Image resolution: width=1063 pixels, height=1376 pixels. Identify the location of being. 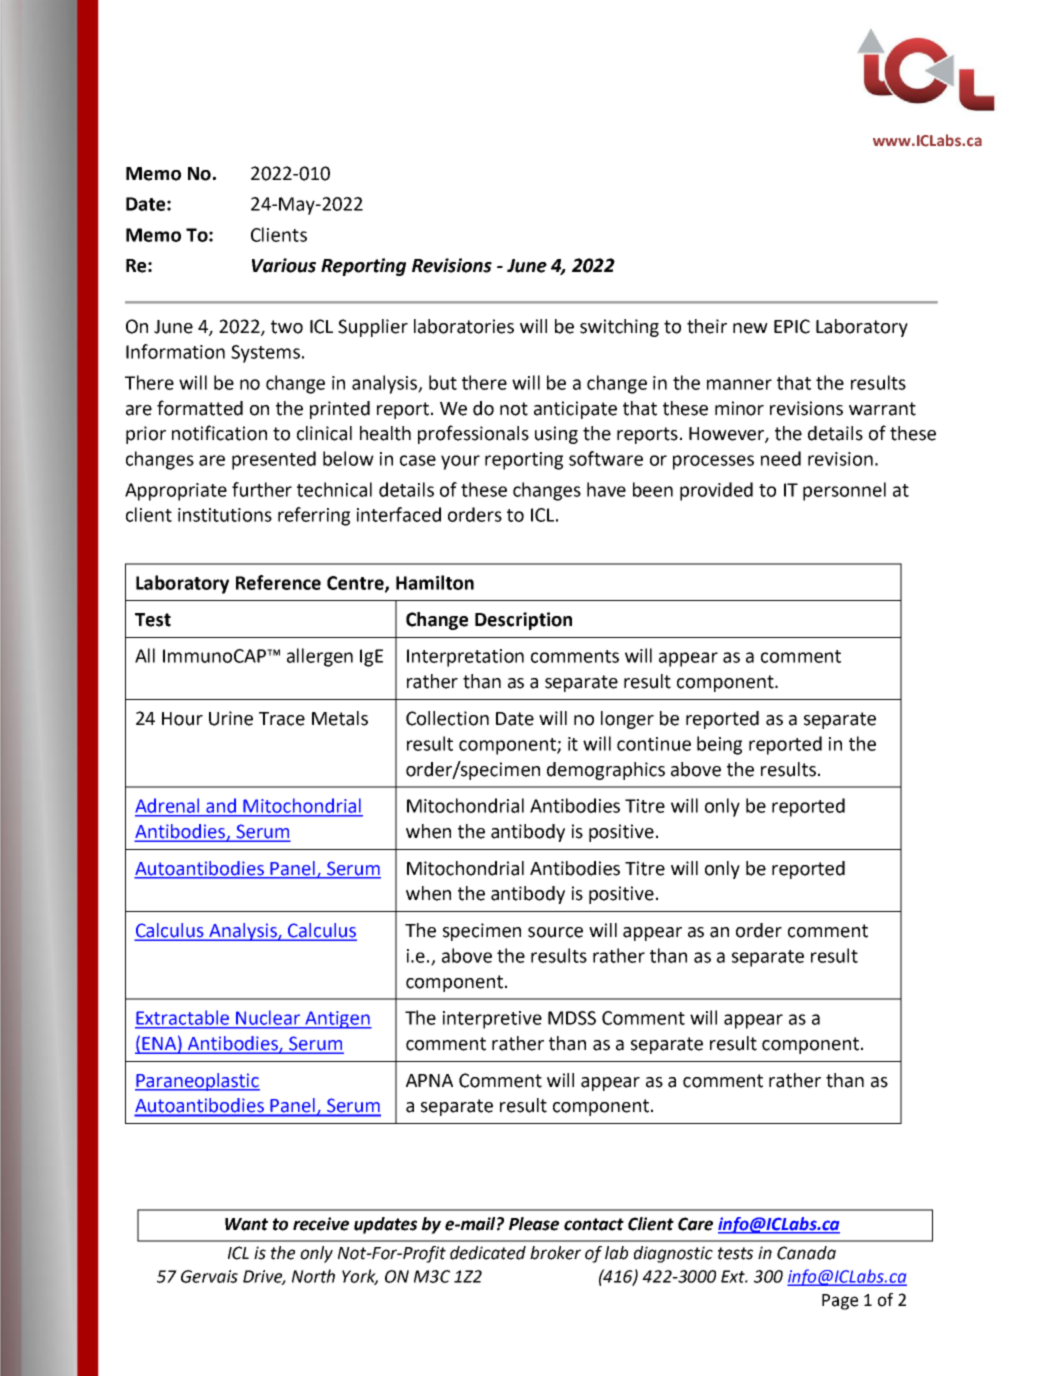
(719, 745).
